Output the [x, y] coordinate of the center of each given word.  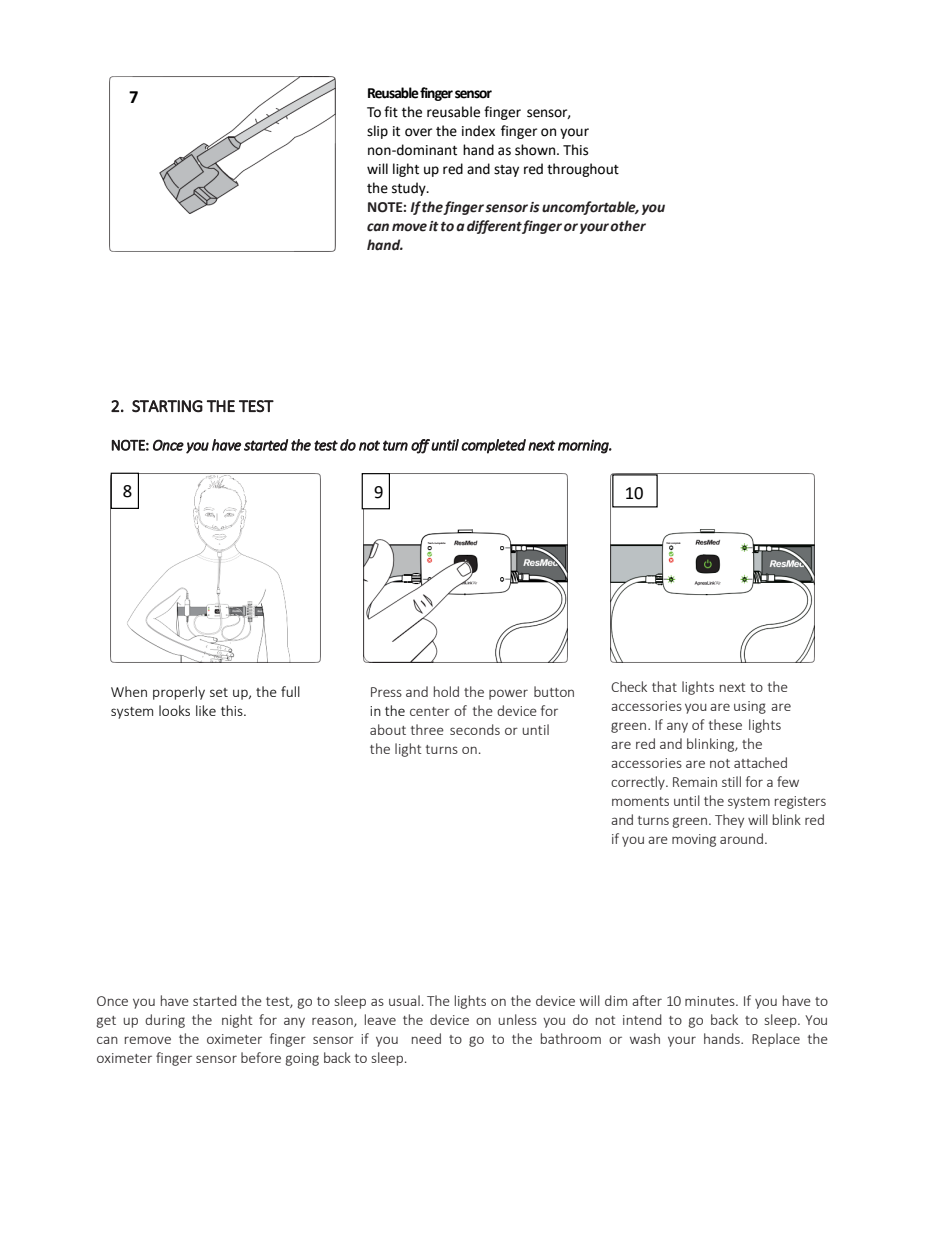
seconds [475, 729]
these [725, 724]
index [478, 131]
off [420, 446]
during [165, 1021]
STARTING [167, 406]
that [664, 686]
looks [174, 710]
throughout [583, 170]
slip [377, 132]
